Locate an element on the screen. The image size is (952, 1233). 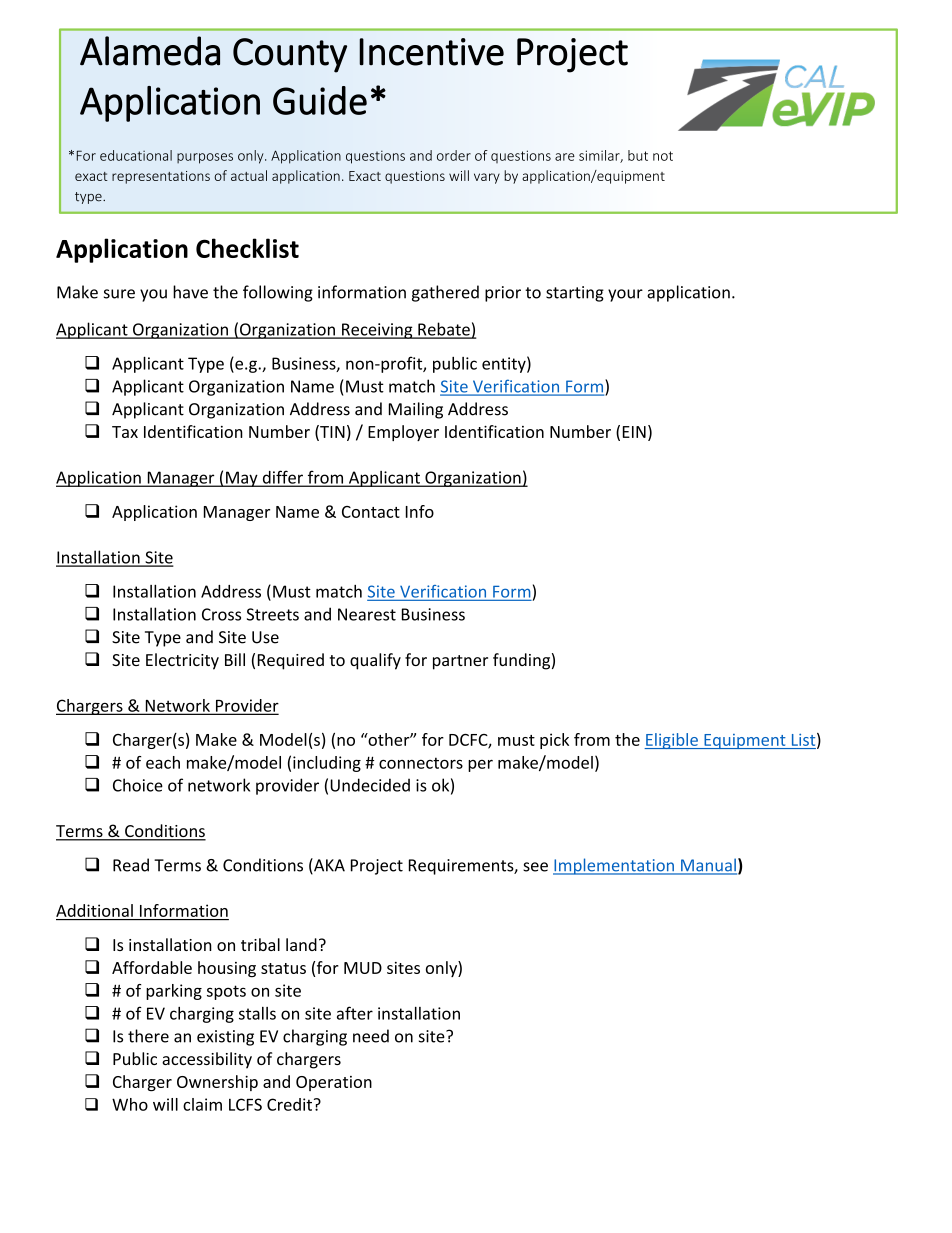
Incentive is located at coordinates (431, 52).
